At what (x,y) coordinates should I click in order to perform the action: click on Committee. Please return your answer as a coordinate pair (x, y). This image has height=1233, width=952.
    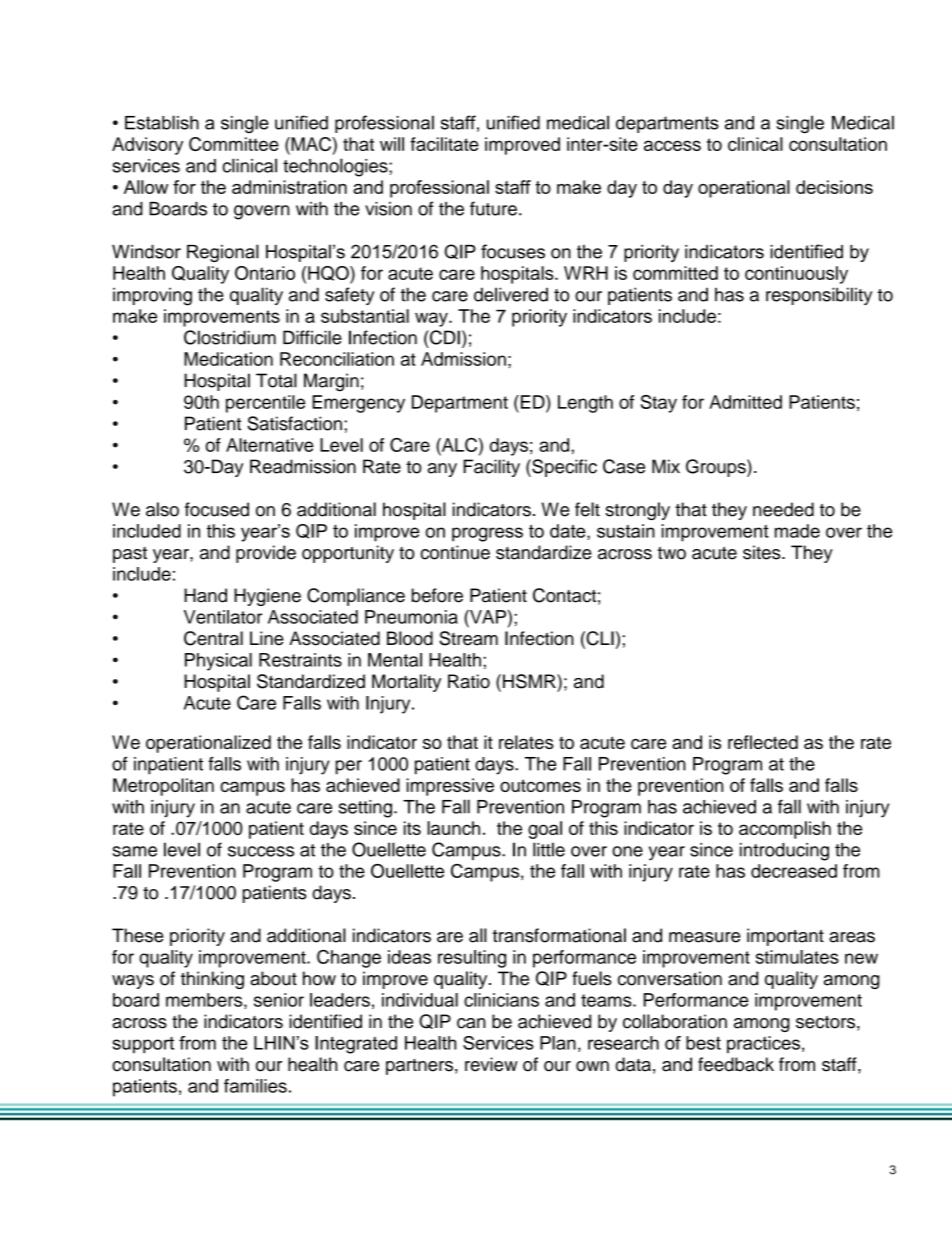
    Looking at the image, I should click on (234, 144).
